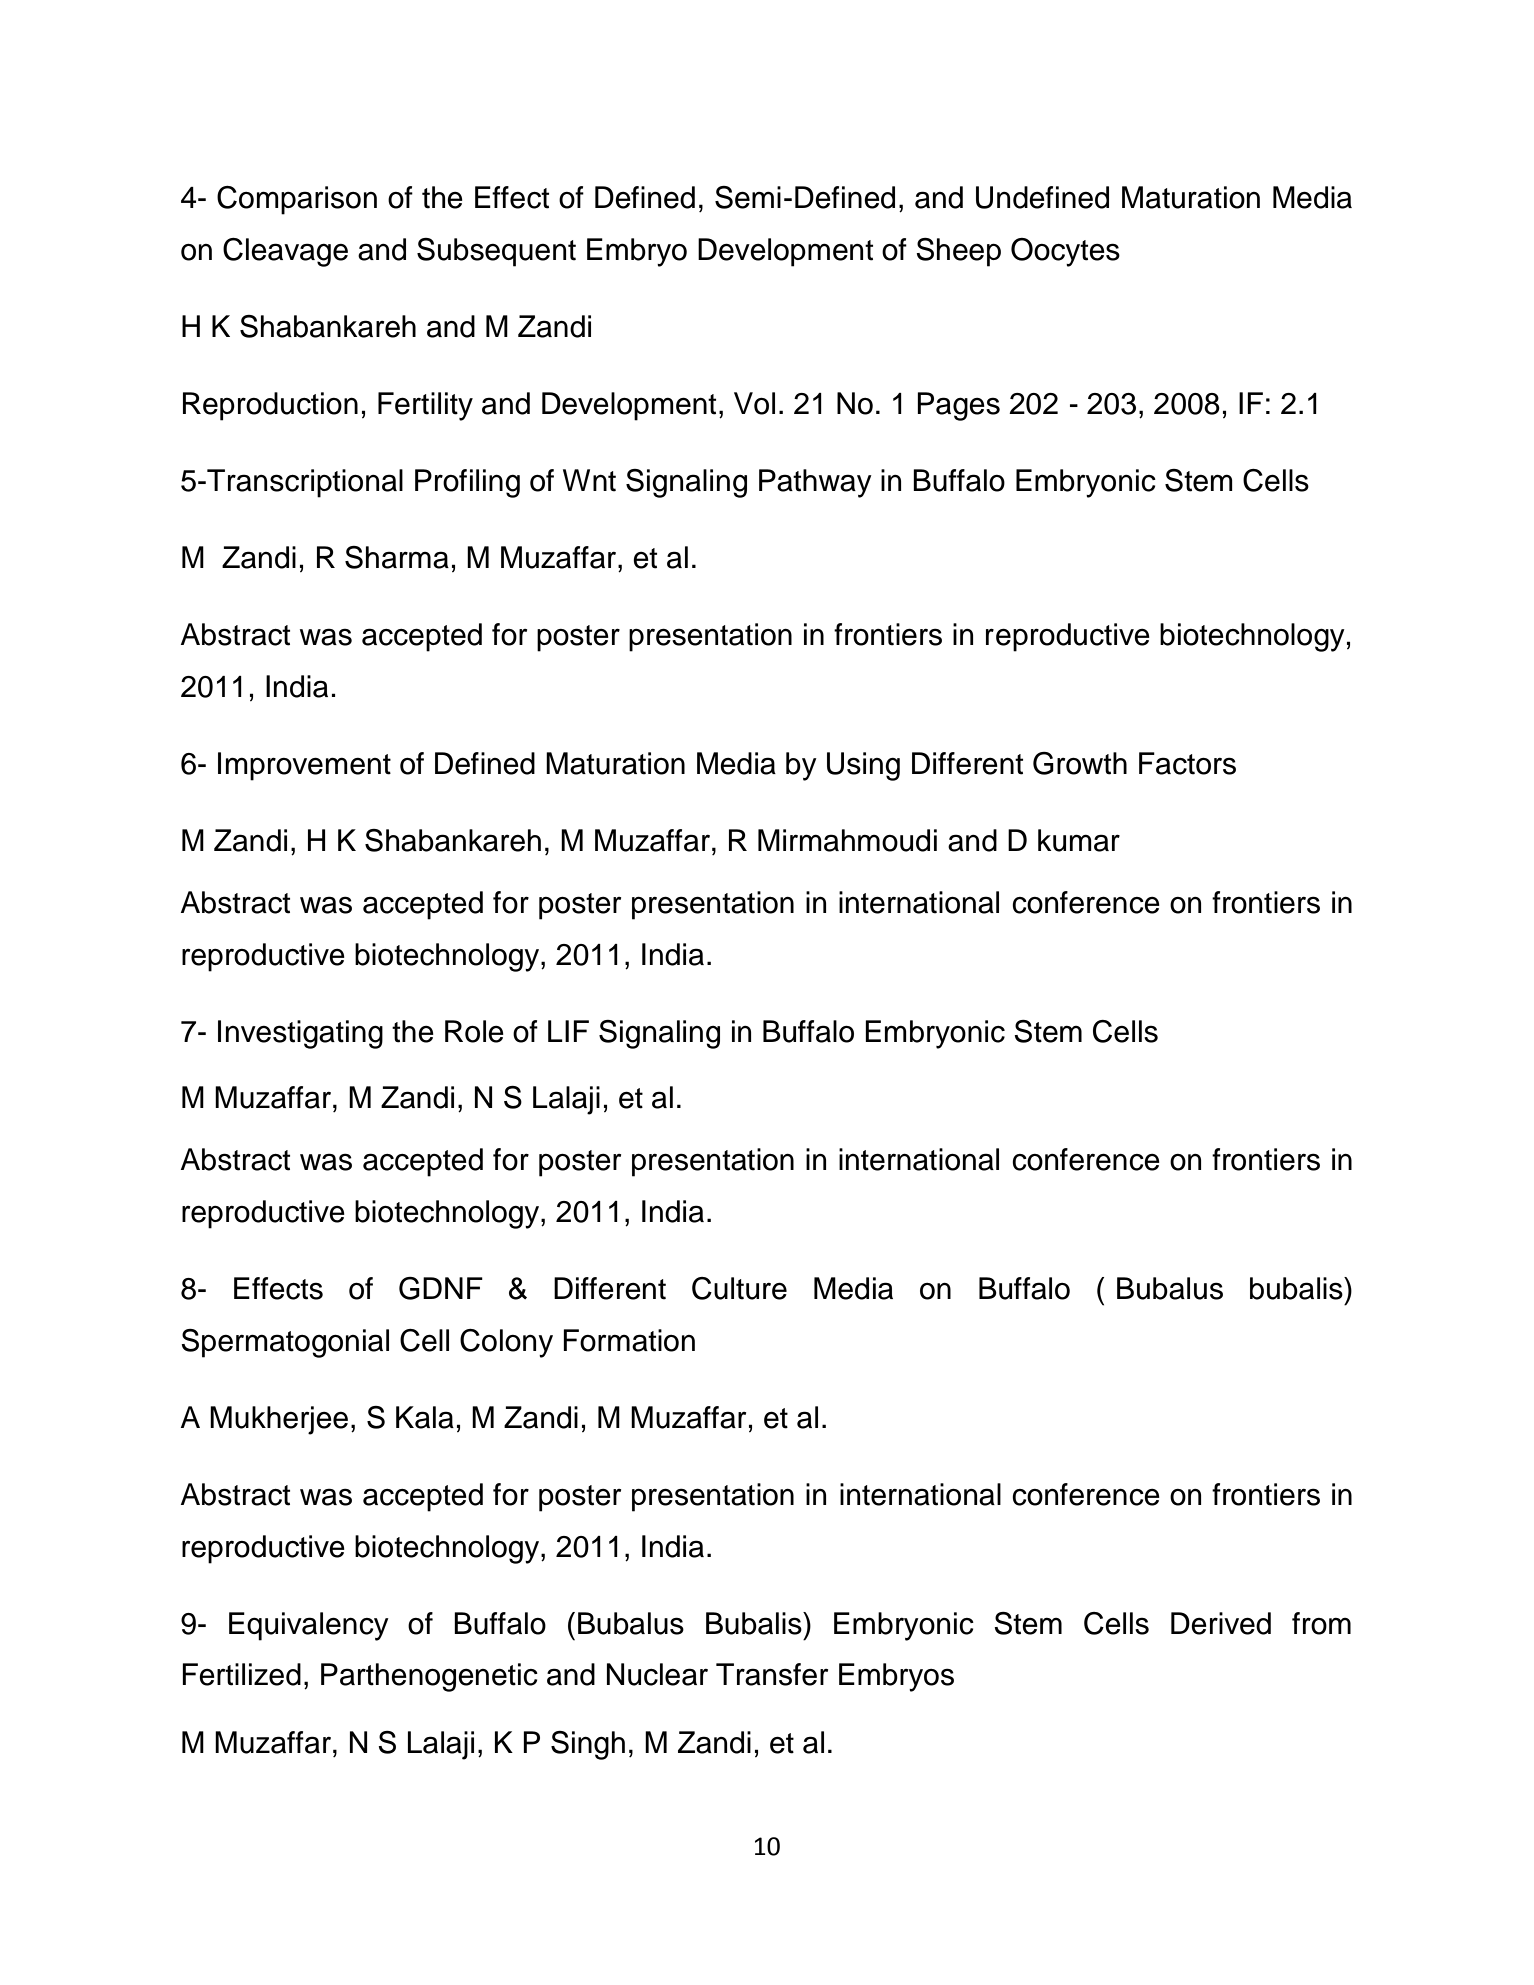  Describe the element at coordinates (285, 252) in the image. I see `Cleavage` at that location.
